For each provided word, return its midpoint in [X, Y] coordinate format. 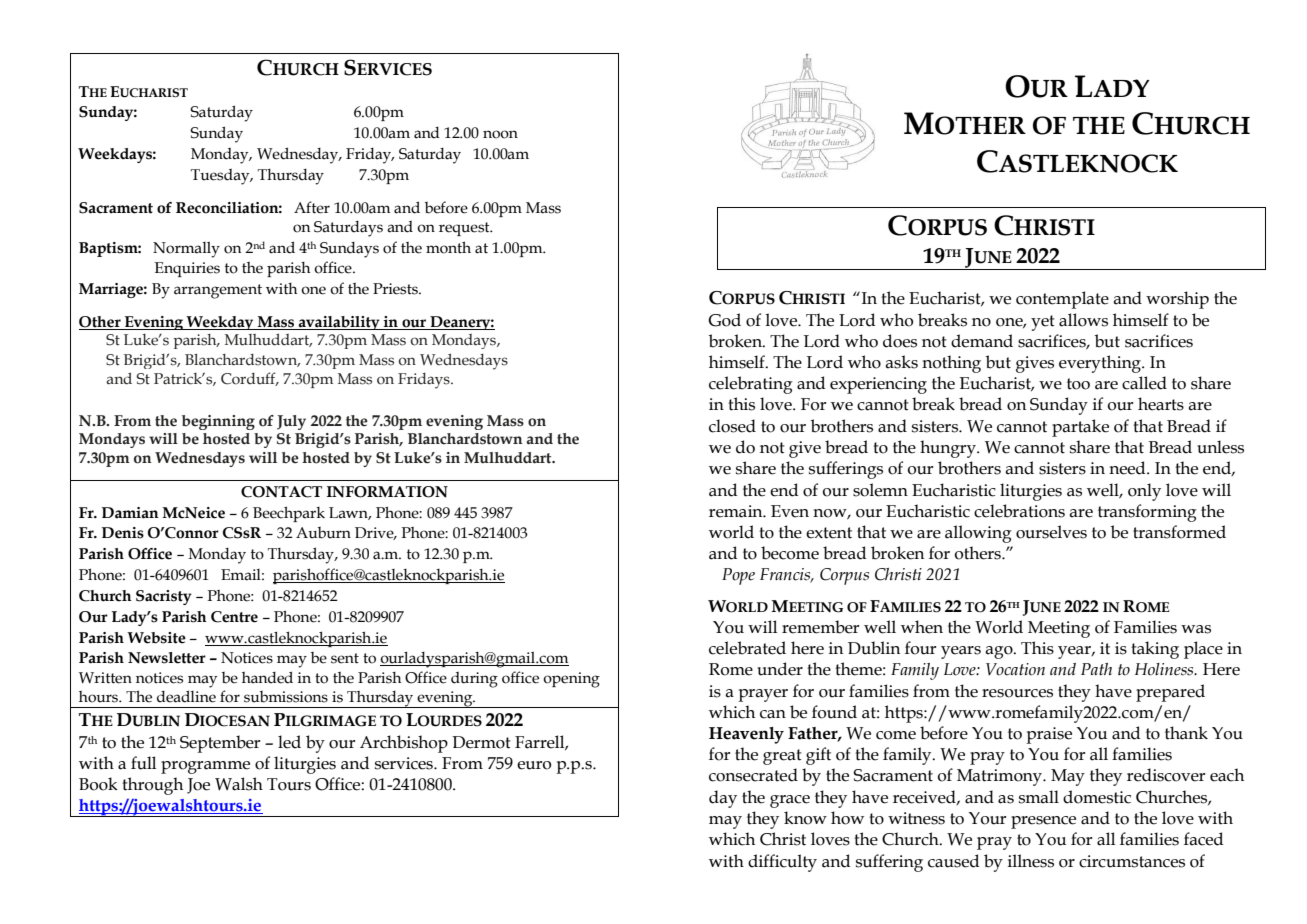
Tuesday [221, 177]
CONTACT [281, 492]
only [1144, 492]
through [152, 786]
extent [829, 533]
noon [500, 134]
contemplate [1062, 300]
